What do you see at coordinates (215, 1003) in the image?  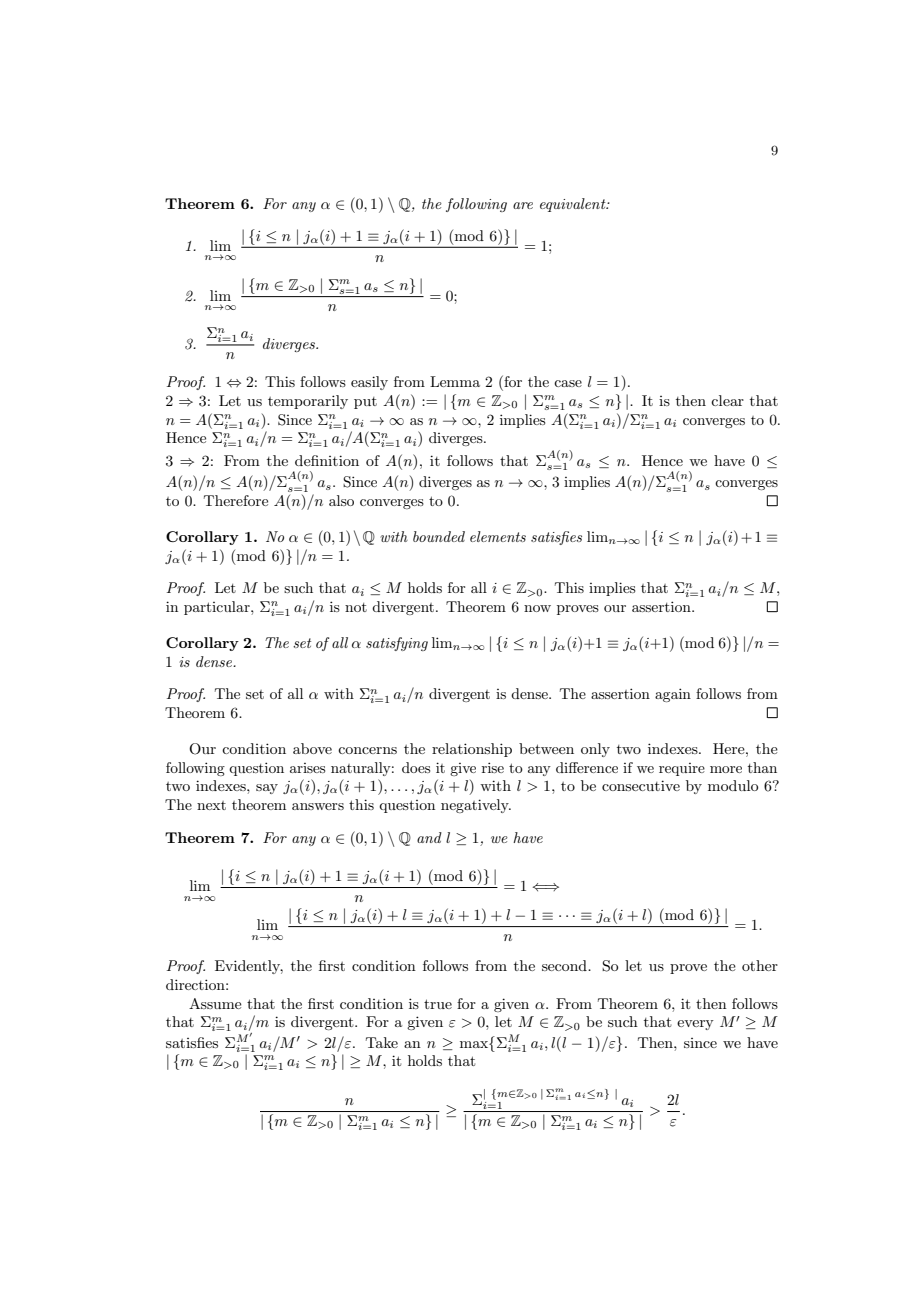 I see `Assume` at bounding box center [215, 1003].
